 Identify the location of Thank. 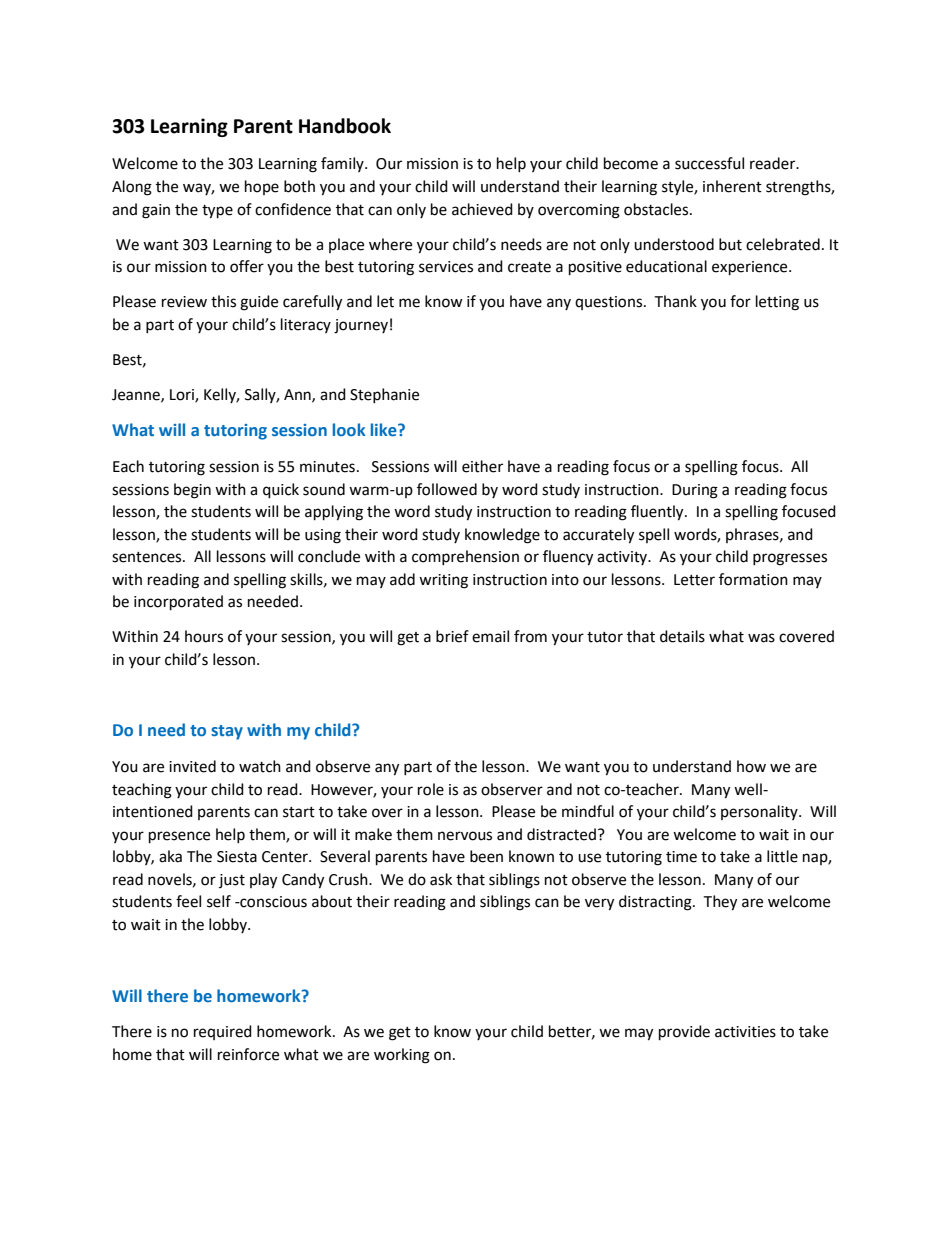
(675, 301).
